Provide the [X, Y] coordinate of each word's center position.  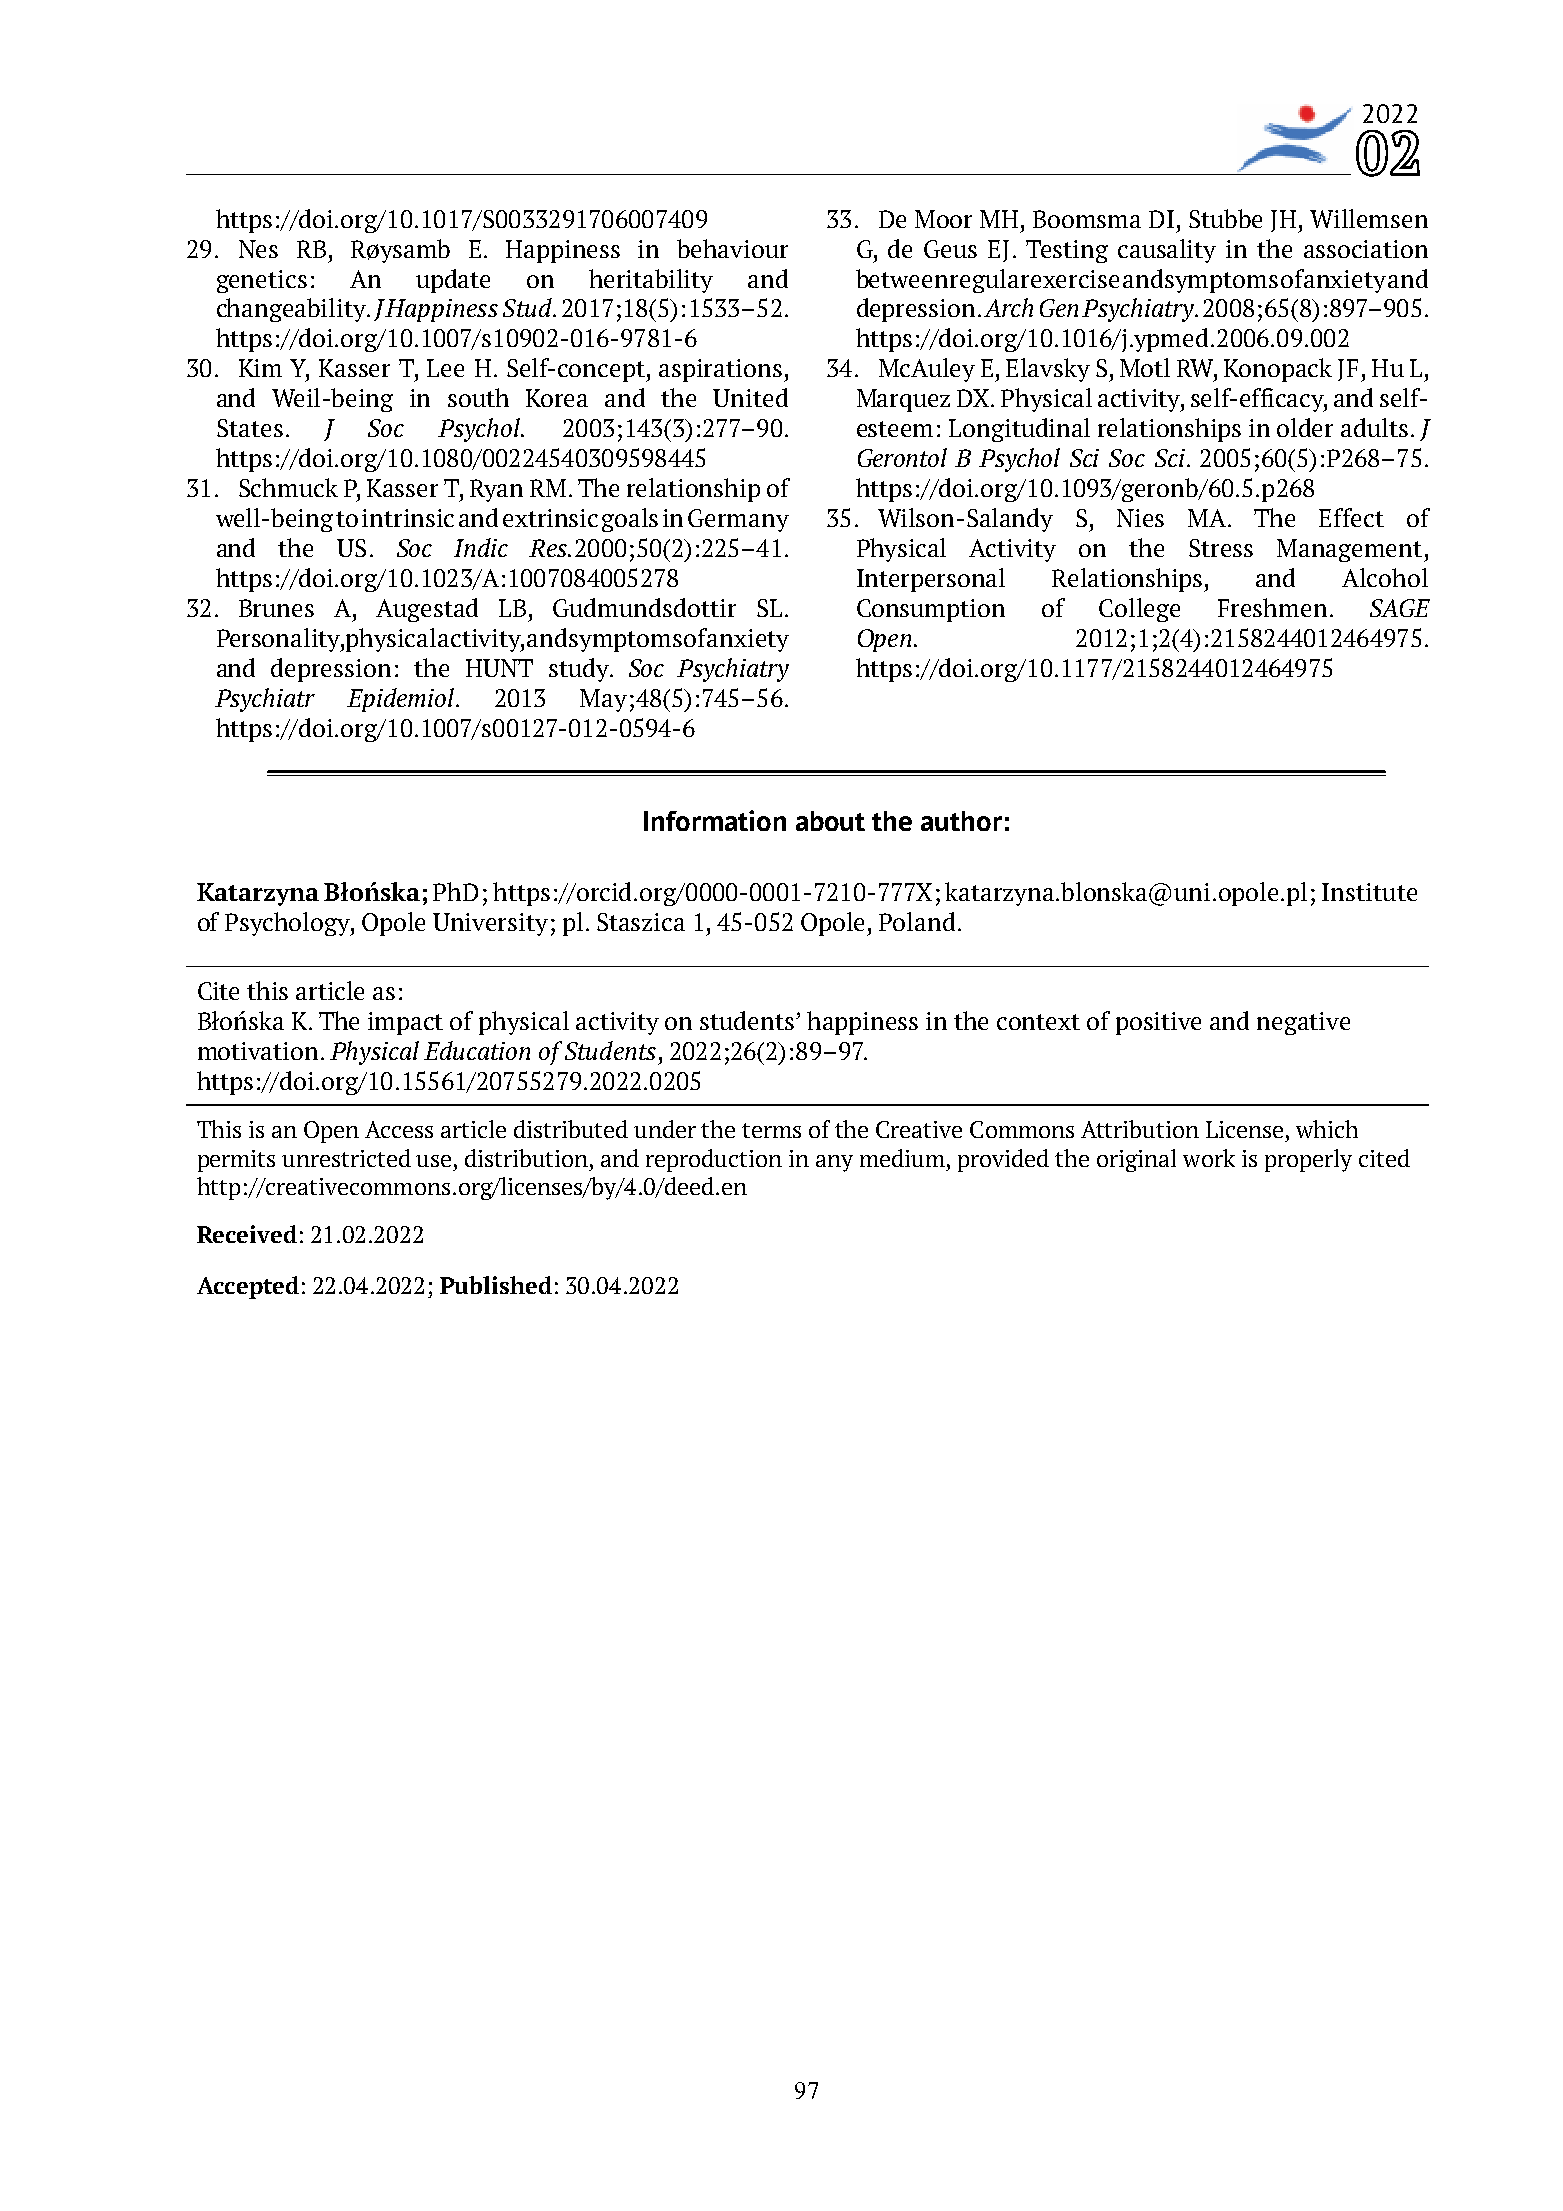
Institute [1369, 892]
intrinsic [408, 518]
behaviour [732, 248]
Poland [917, 921]
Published [496, 1285]
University [490, 924]
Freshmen [1272, 607]
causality [1167, 251]
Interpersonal [931, 580]
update [453, 281]
